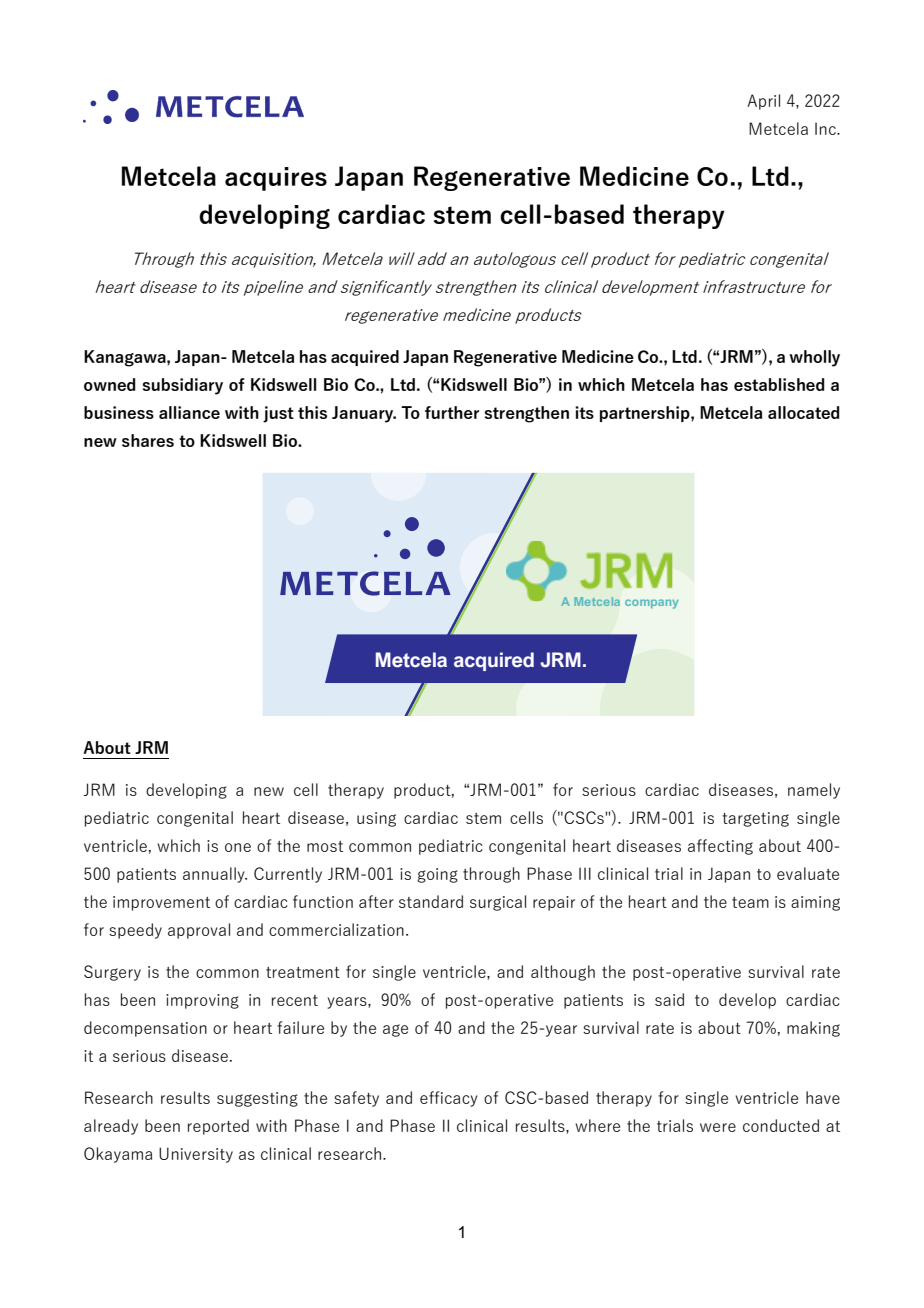  I want to click on allocated, so click(804, 412).
